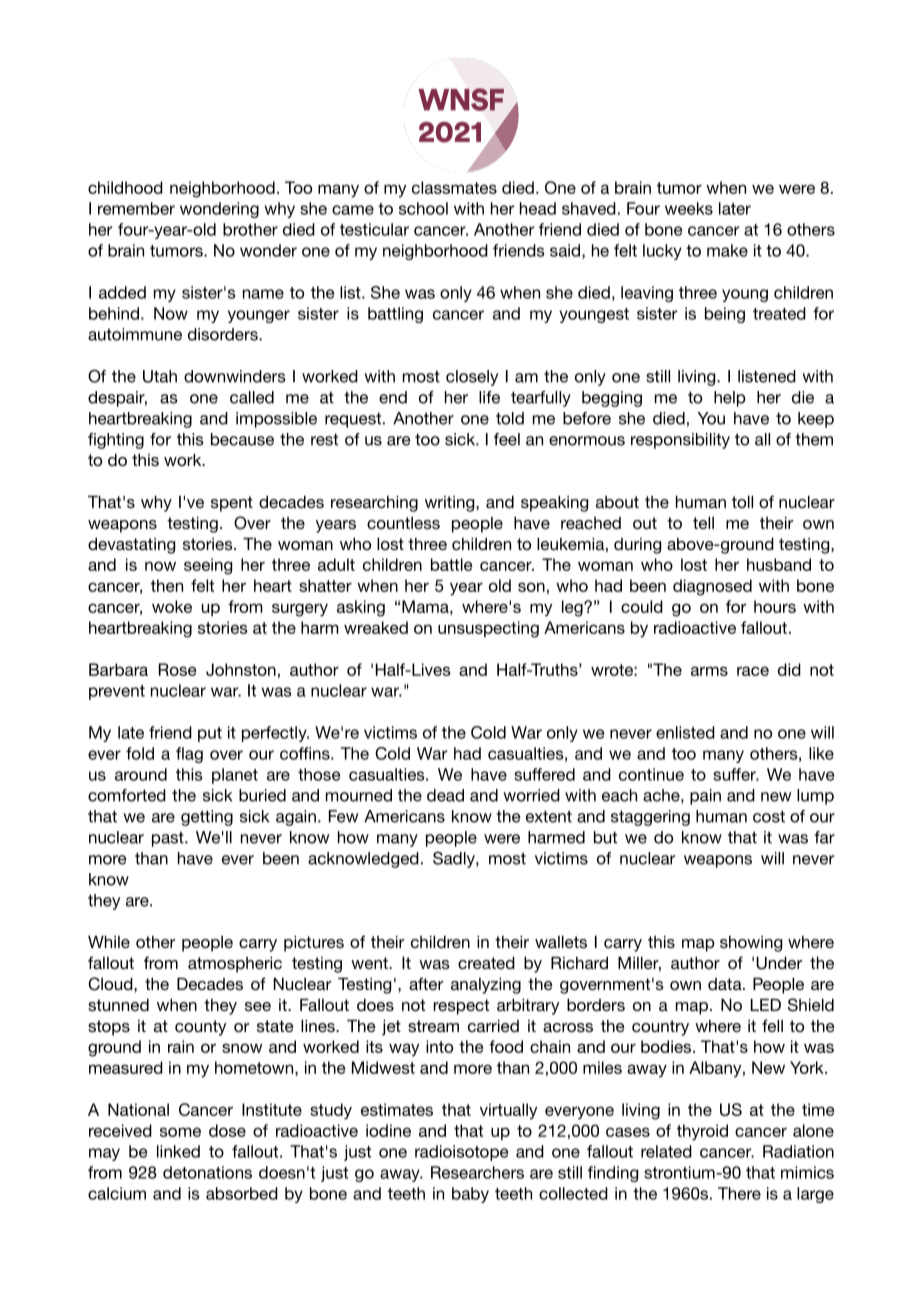  Describe the element at coordinates (739, 1193) in the screenshot. I see `There` at that location.
